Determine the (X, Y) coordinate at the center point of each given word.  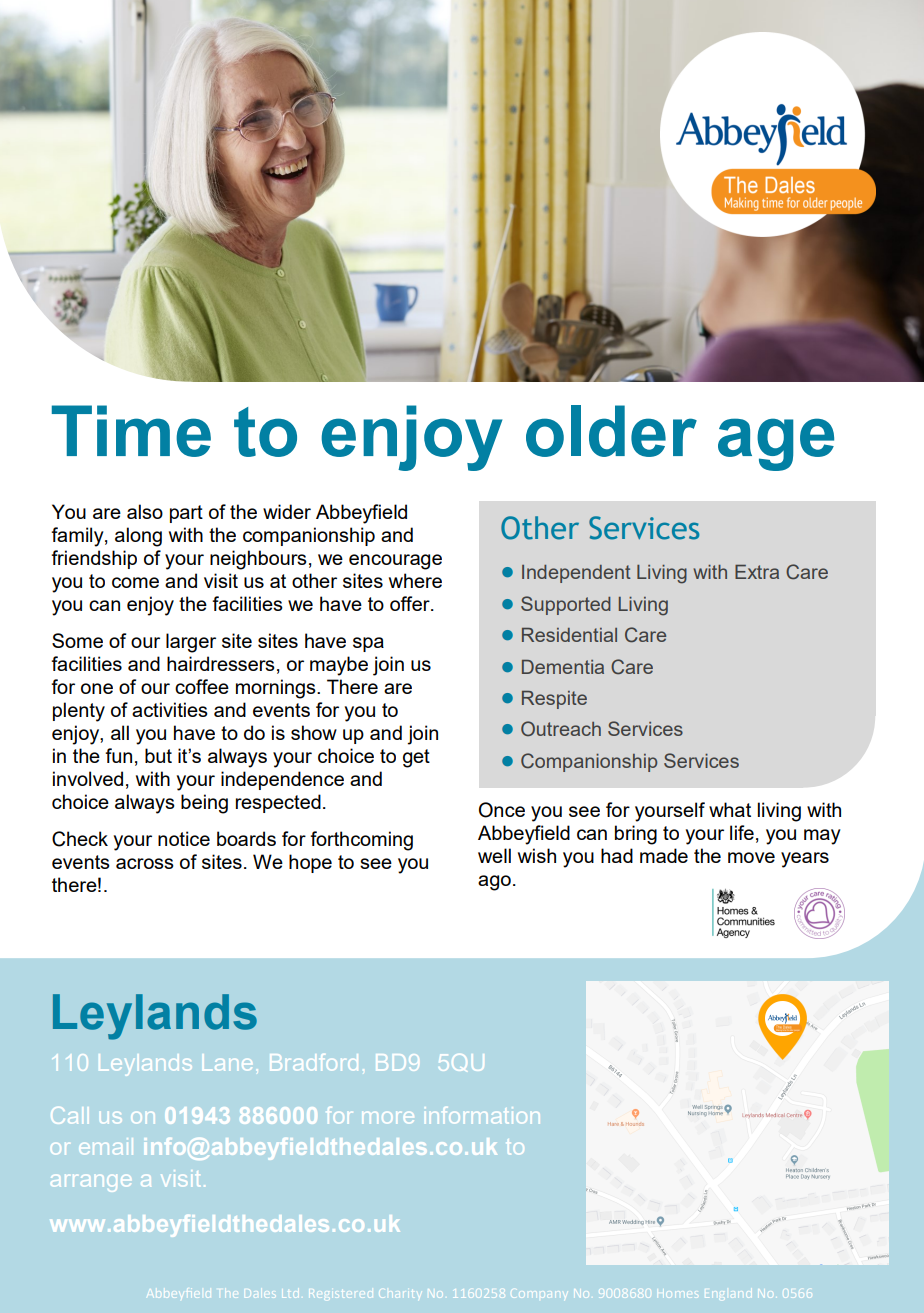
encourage (395, 562)
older (611, 431)
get (416, 758)
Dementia (563, 667)
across (145, 863)
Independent (576, 574)
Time (131, 431)
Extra (757, 572)
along (138, 537)
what (730, 809)
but (158, 755)
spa (368, 644)
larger (191, 643)
